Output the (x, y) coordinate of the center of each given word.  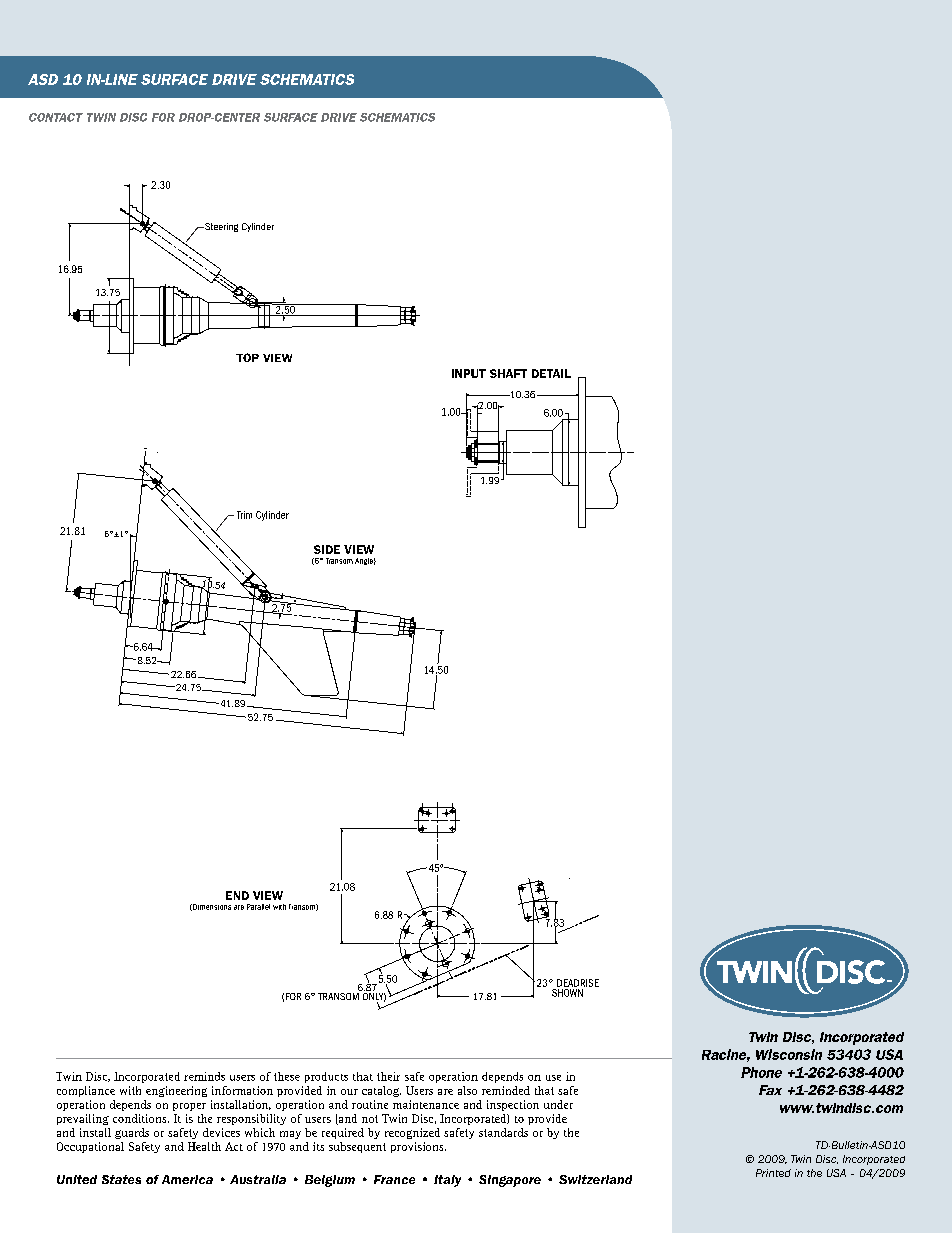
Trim (244, 515)
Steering (220, 227)
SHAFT (508, 373)
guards (132, 1133)
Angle (365, 561)
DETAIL (551, 373)
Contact (56, 117)
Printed (773, 1173)
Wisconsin (789, 1054)
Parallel (258, 907)
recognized (412, 1133)
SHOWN (567, 993)
